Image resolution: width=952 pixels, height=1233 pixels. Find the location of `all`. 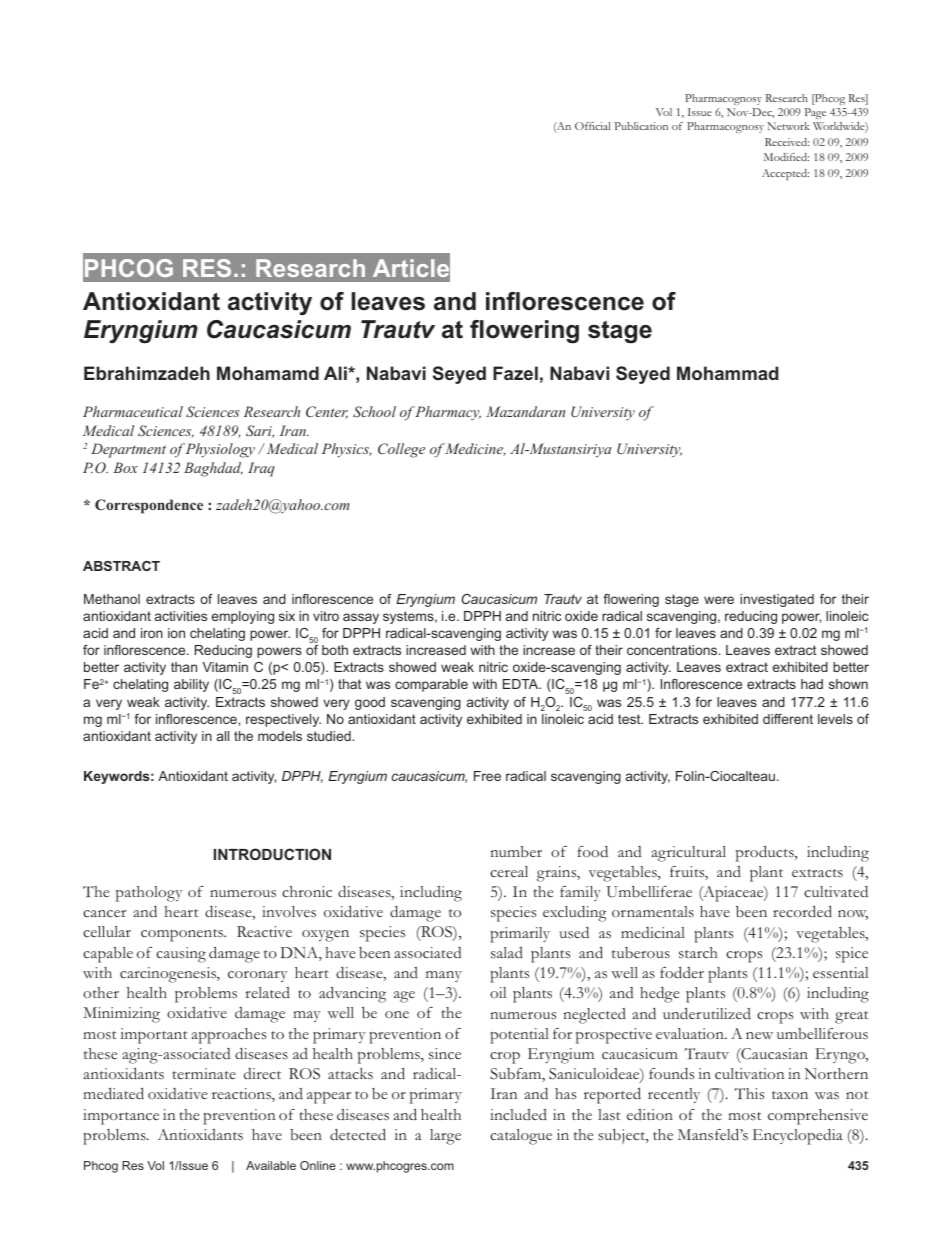

all is located at coordinates (223, 736).
